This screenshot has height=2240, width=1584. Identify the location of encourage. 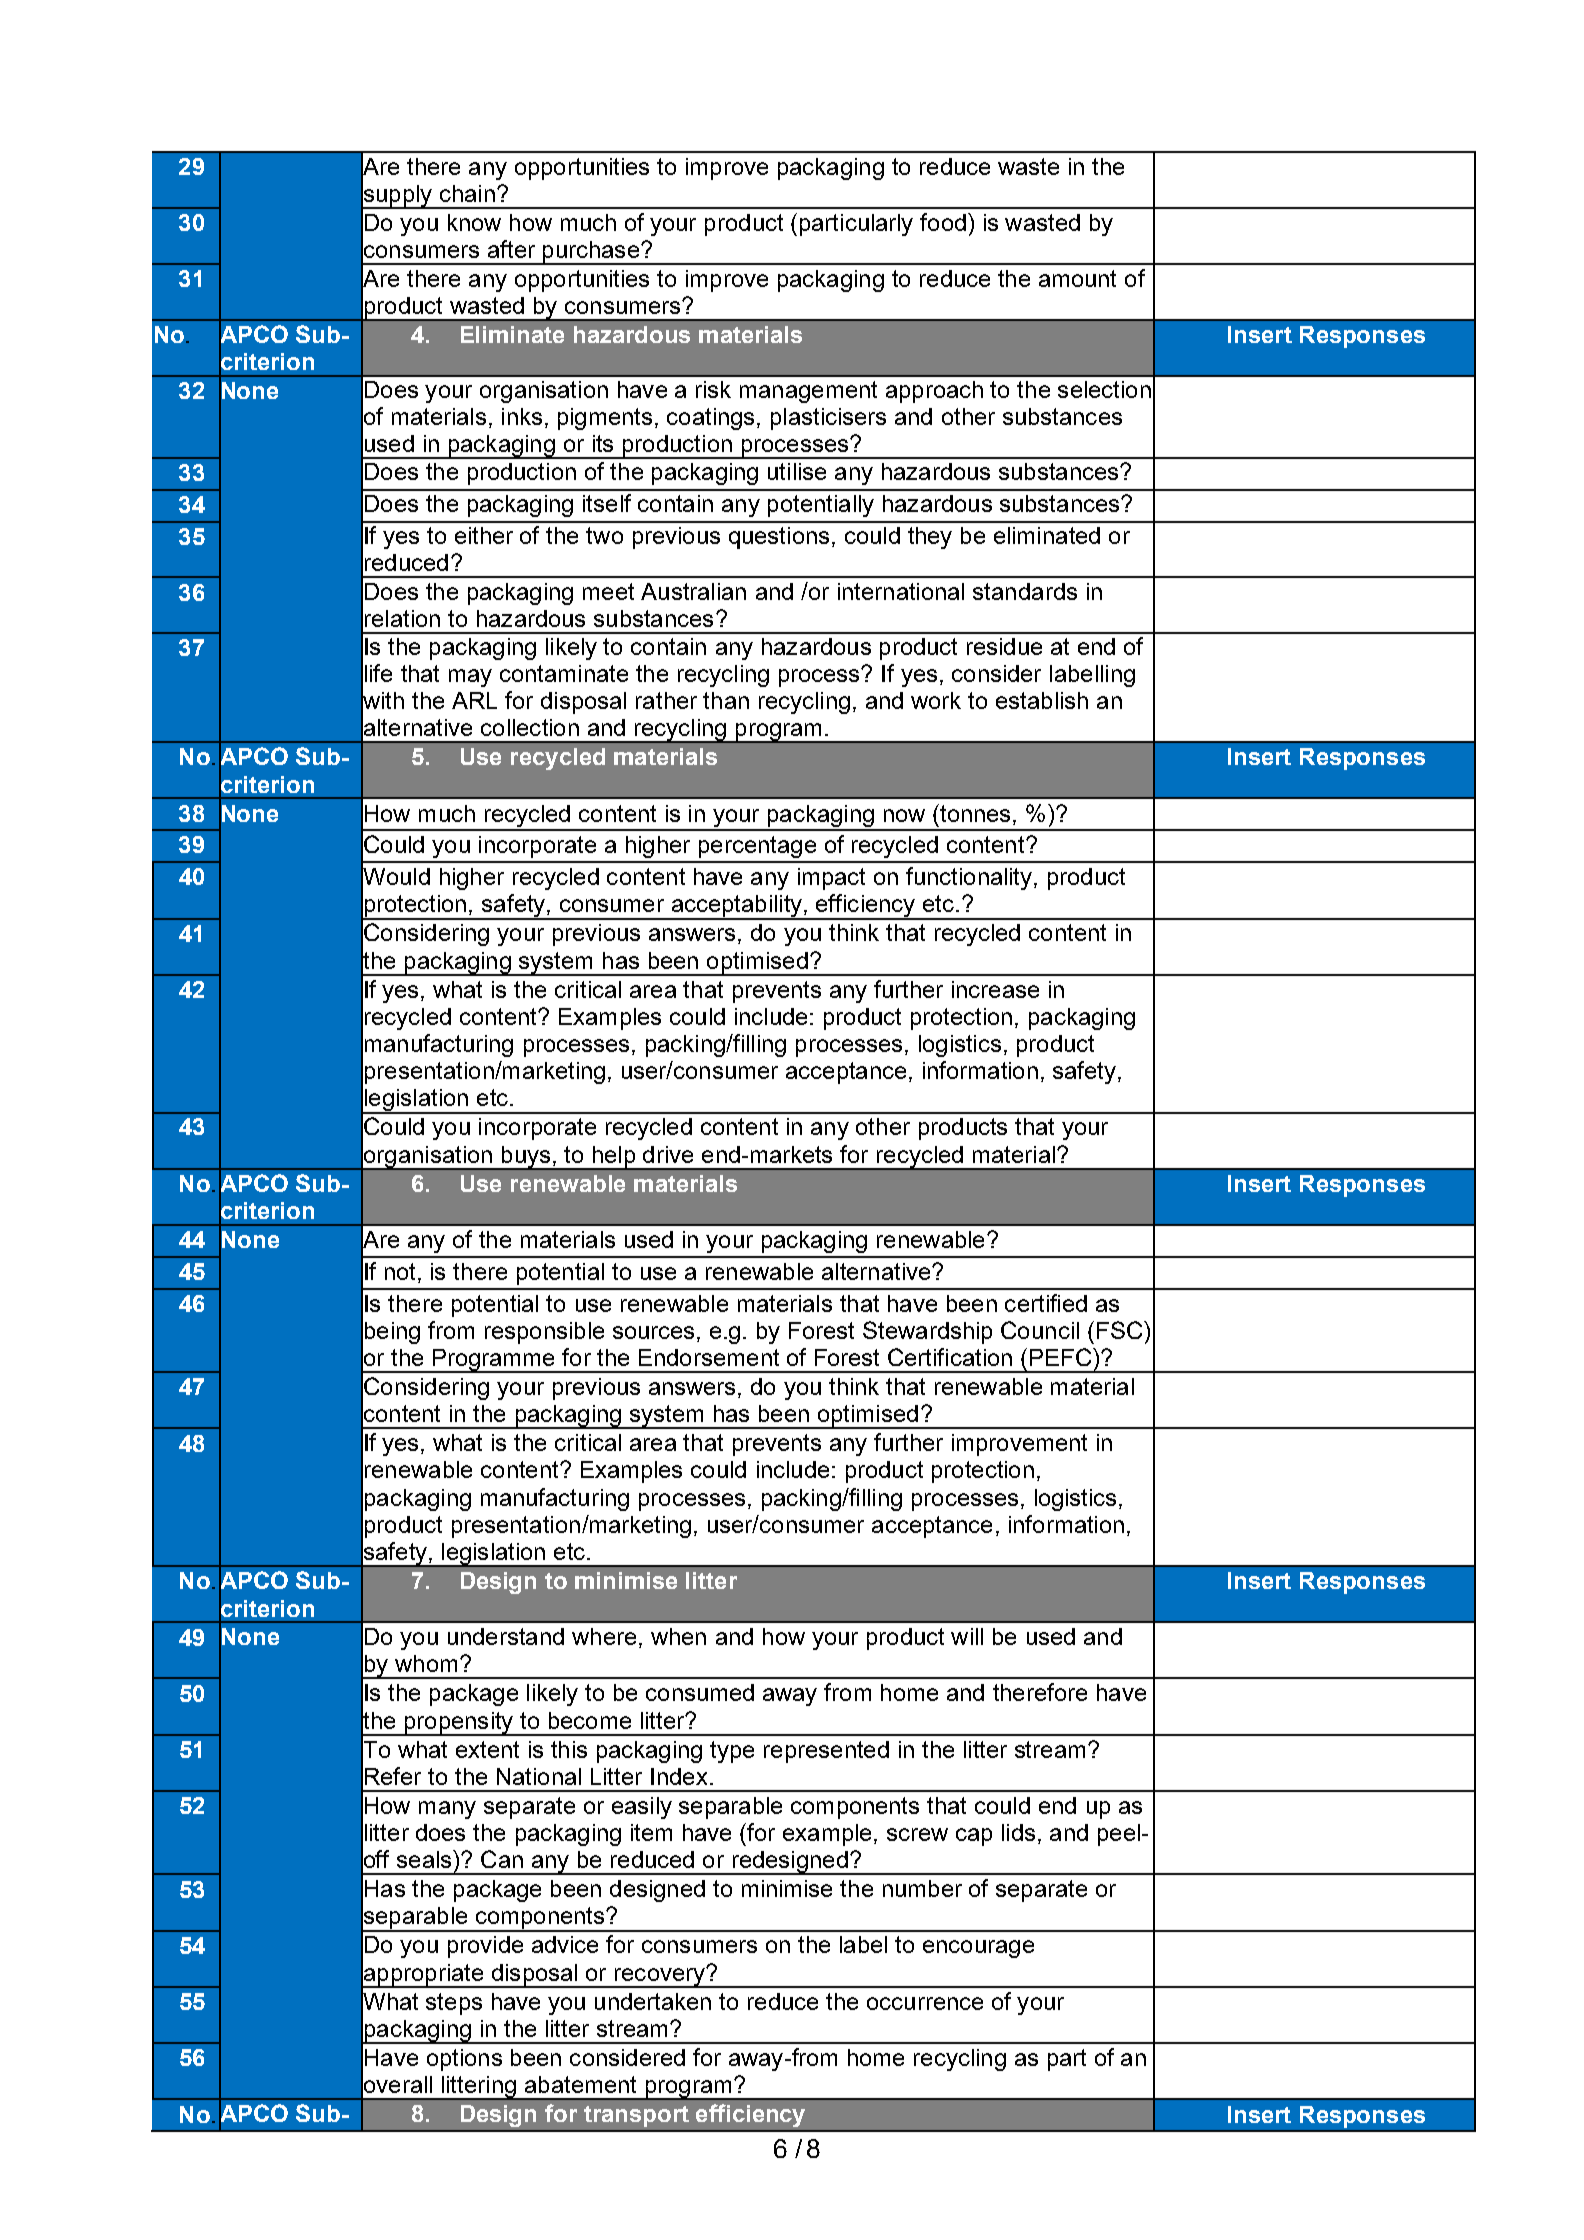
(978, 1949).
